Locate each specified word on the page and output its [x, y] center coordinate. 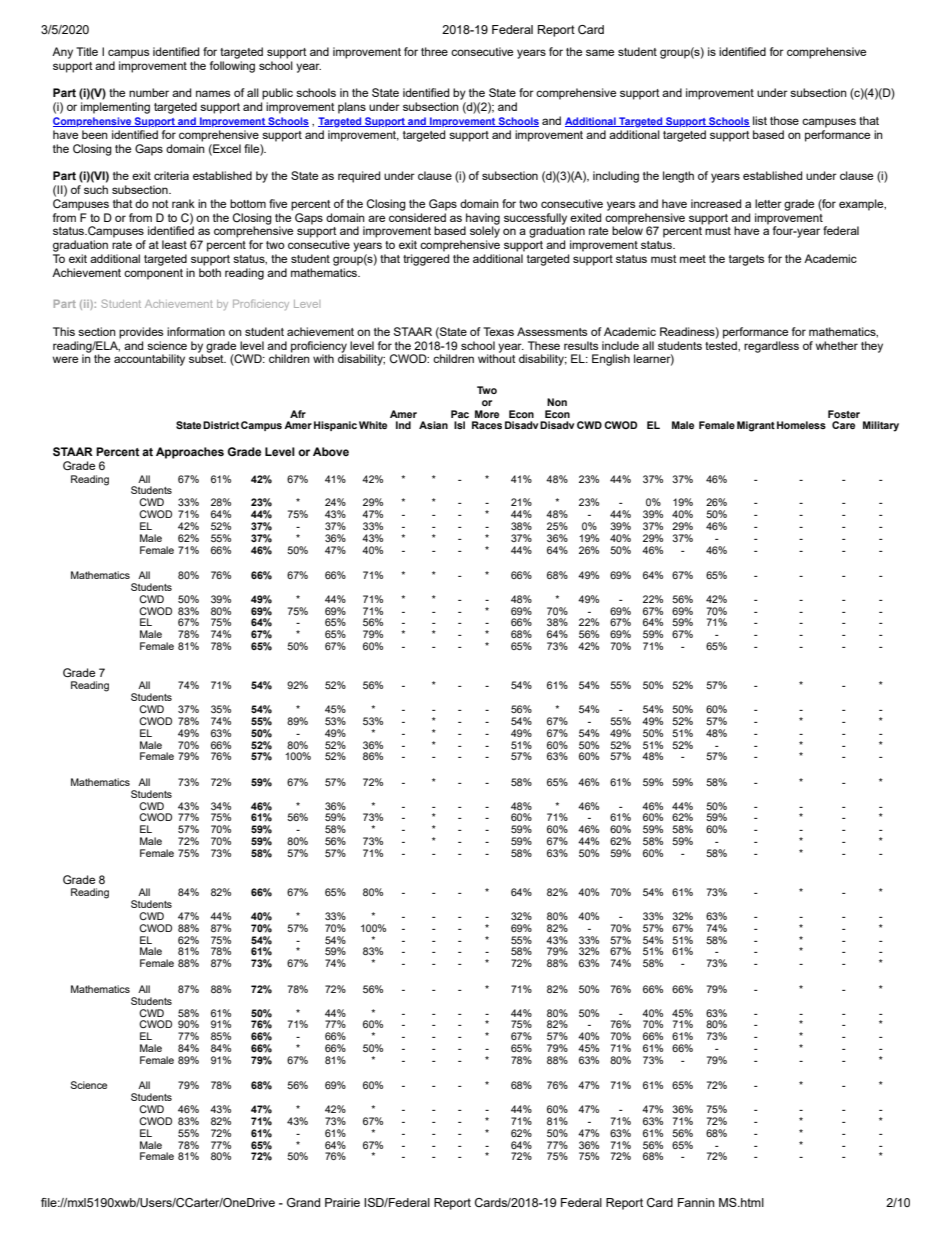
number [149, 92]
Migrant [756, 426]
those [784, 120]
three [434, 51]
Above [331, 451]
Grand [303, 1202]
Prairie [342, 1202]
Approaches [190, 453]
